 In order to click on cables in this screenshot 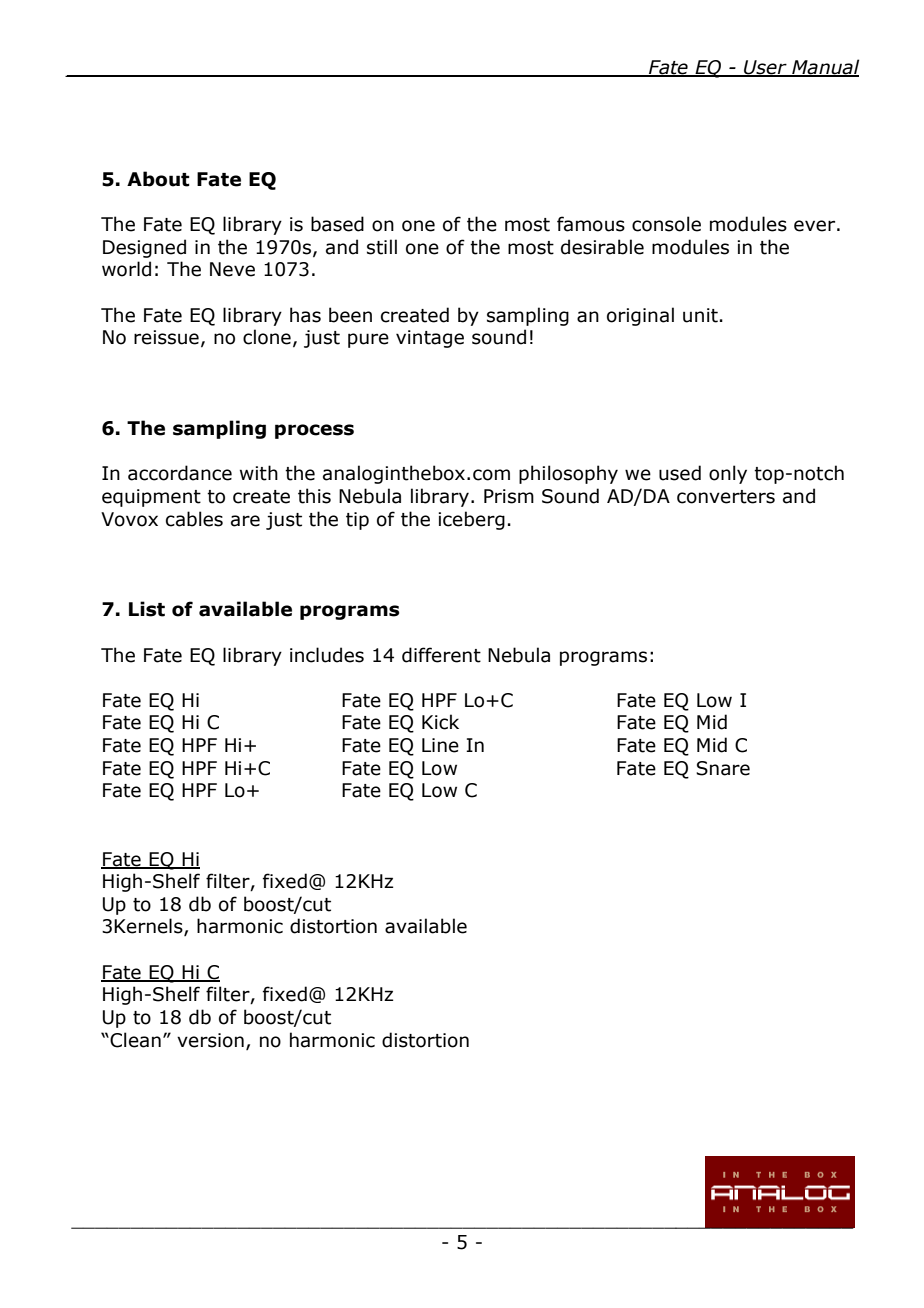, I will do `click(194, 519)`.
